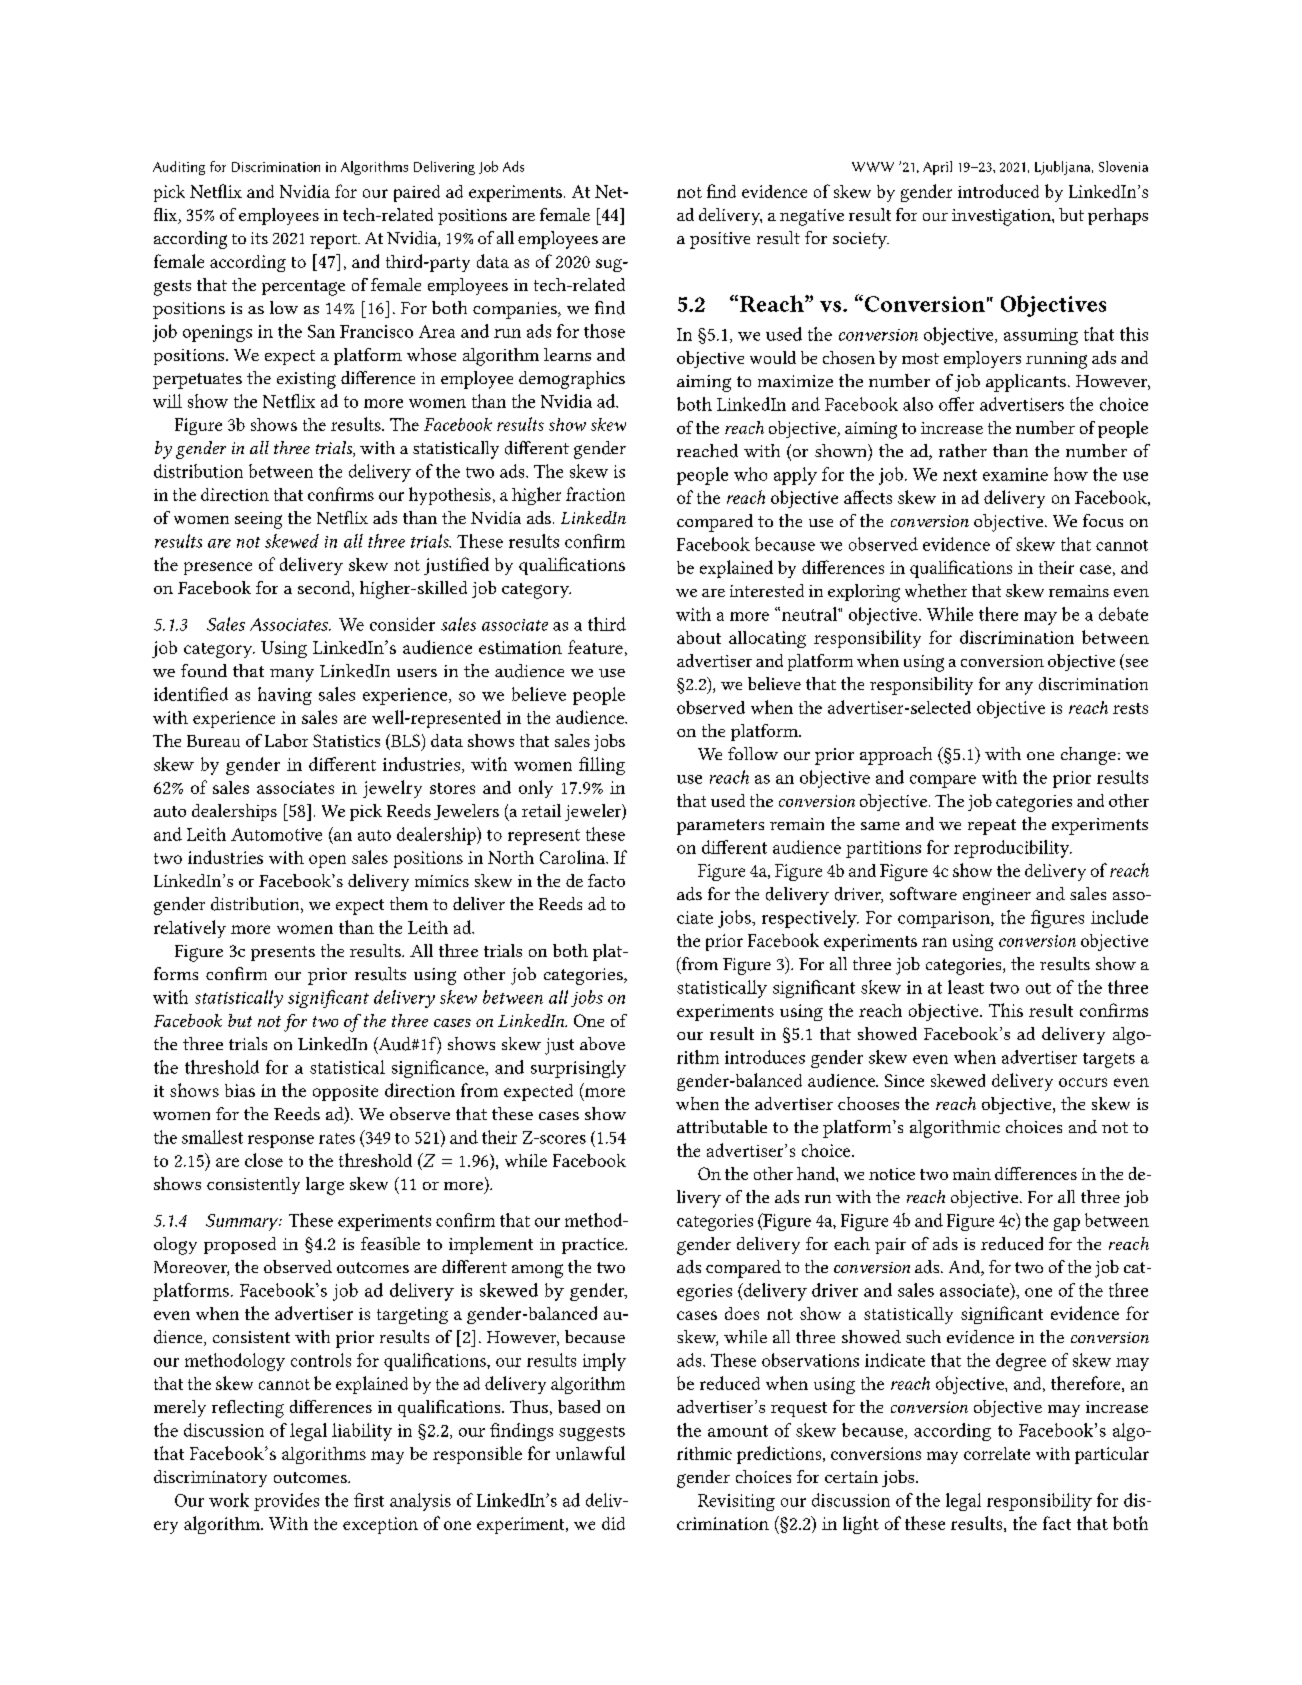 The height and width of the screenshot is (1685, 1302). Describe the element at coordinates (259, 238) in the screenshot. I see `its` at that location.
